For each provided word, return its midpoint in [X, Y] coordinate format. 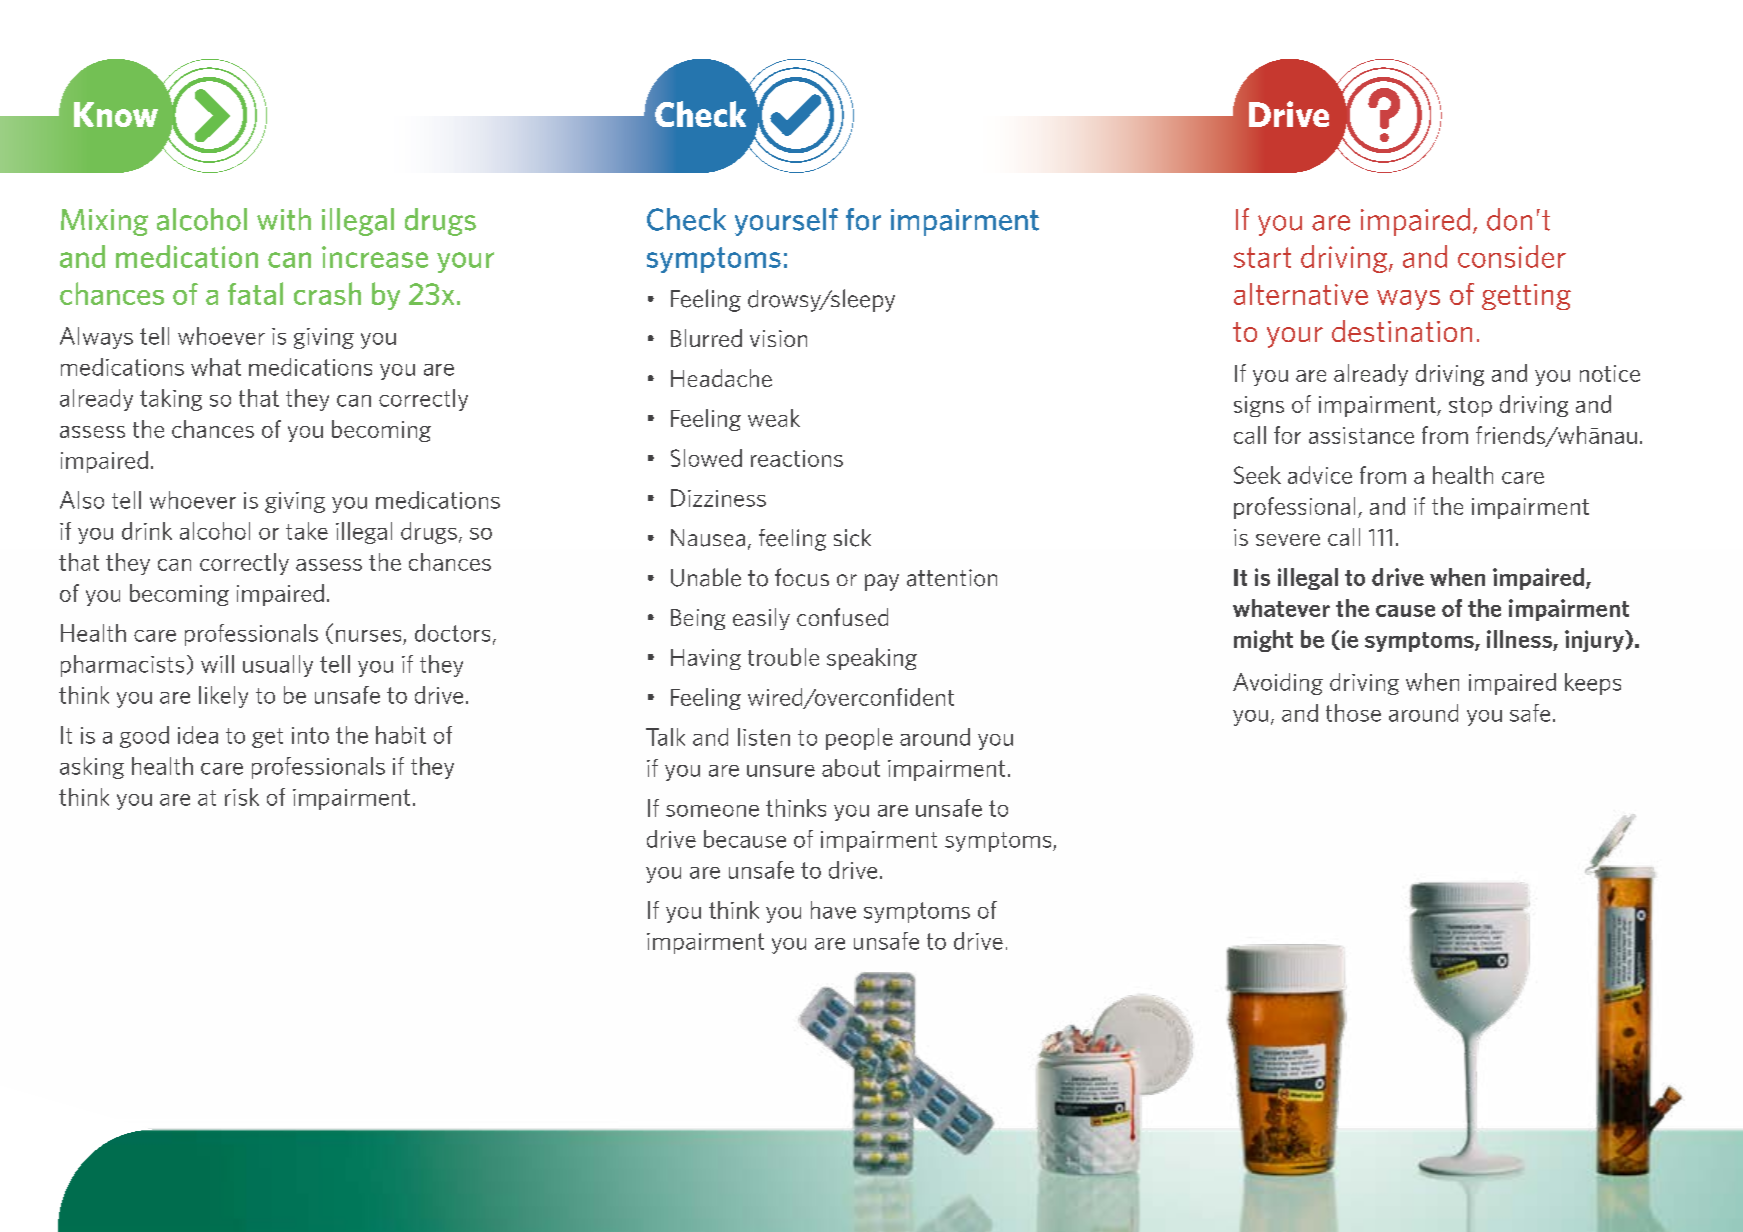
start [1262, 257]
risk [242, 797]
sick [852, 538]
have [833, 910]
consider [1512, 256]
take [307, 531]
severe [1288, 540]
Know [116, 114]
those [1353, 713]
